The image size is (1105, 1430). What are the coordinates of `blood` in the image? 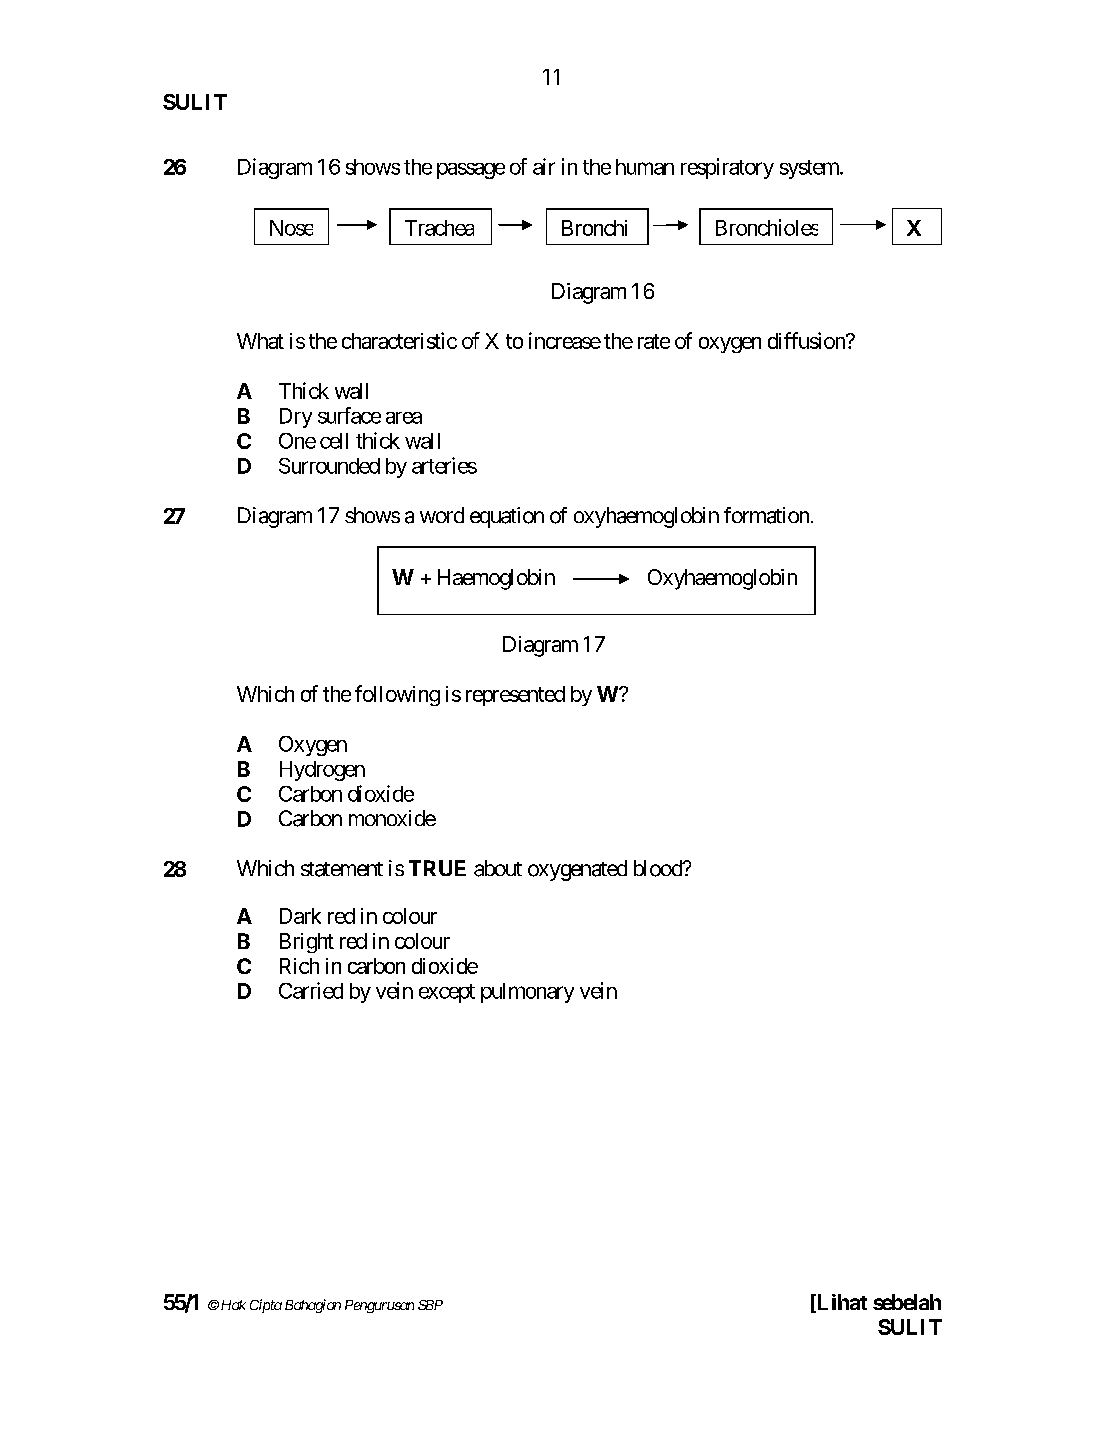 It's located at (659, 868).
